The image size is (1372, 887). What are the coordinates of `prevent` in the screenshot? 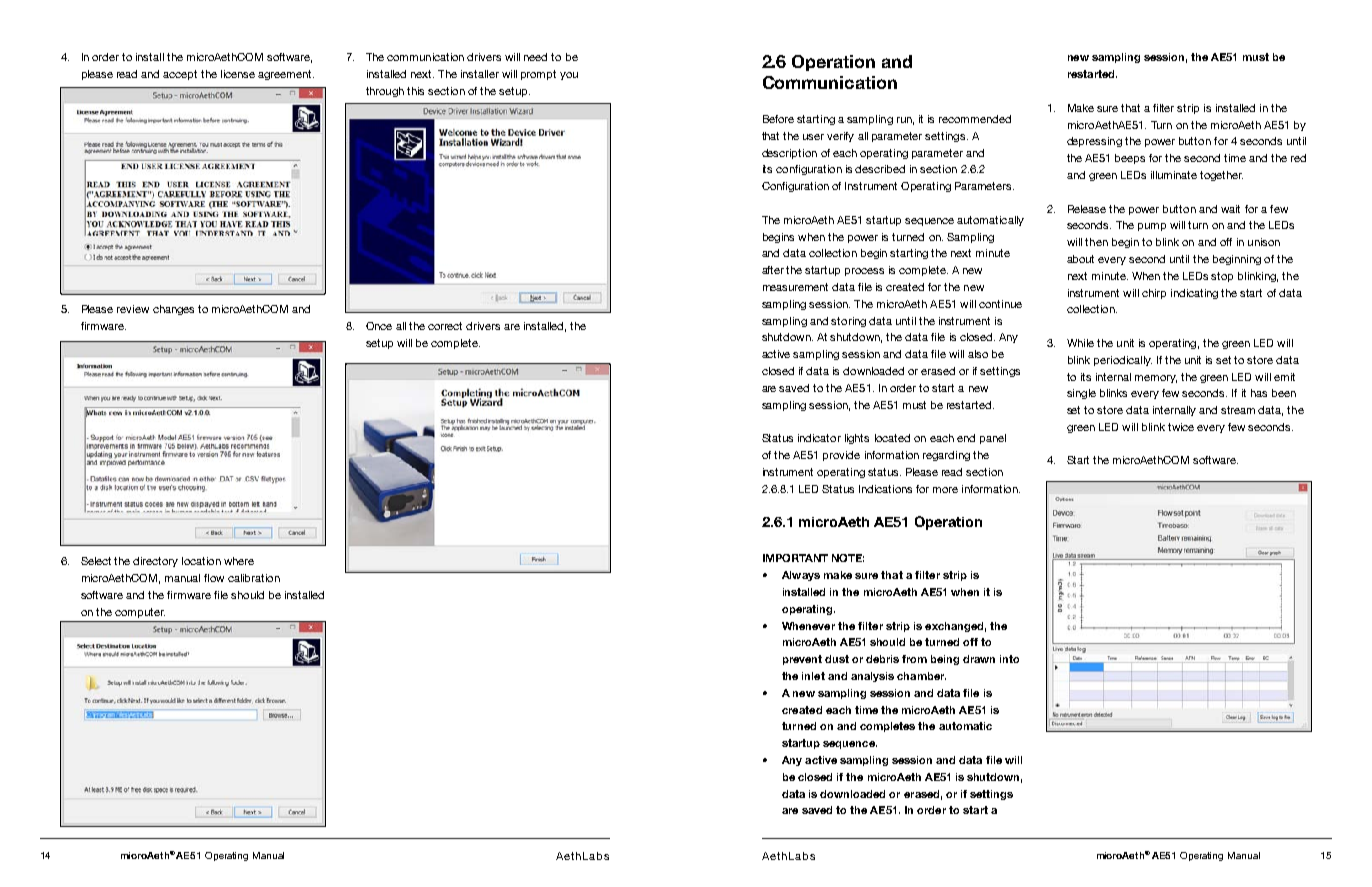 It's located at (802, 660).
